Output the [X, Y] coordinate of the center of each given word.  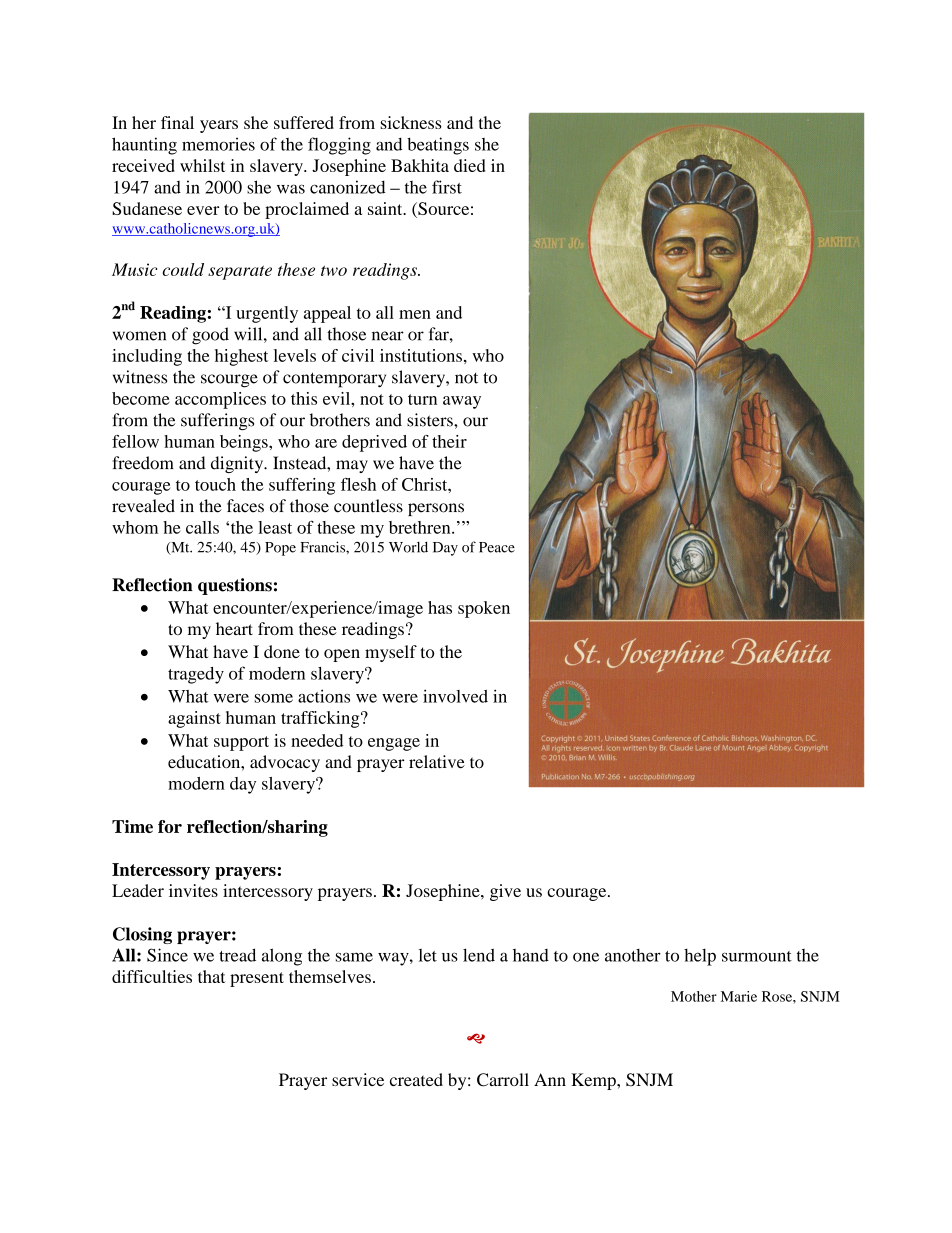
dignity [238, 464]
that [211, 976]
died [469, 165]
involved [455, 696]
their [449, 441]
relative [437, 761]
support [241, 743]
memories [218, 144]
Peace [497, 547]
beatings [438, 146]
